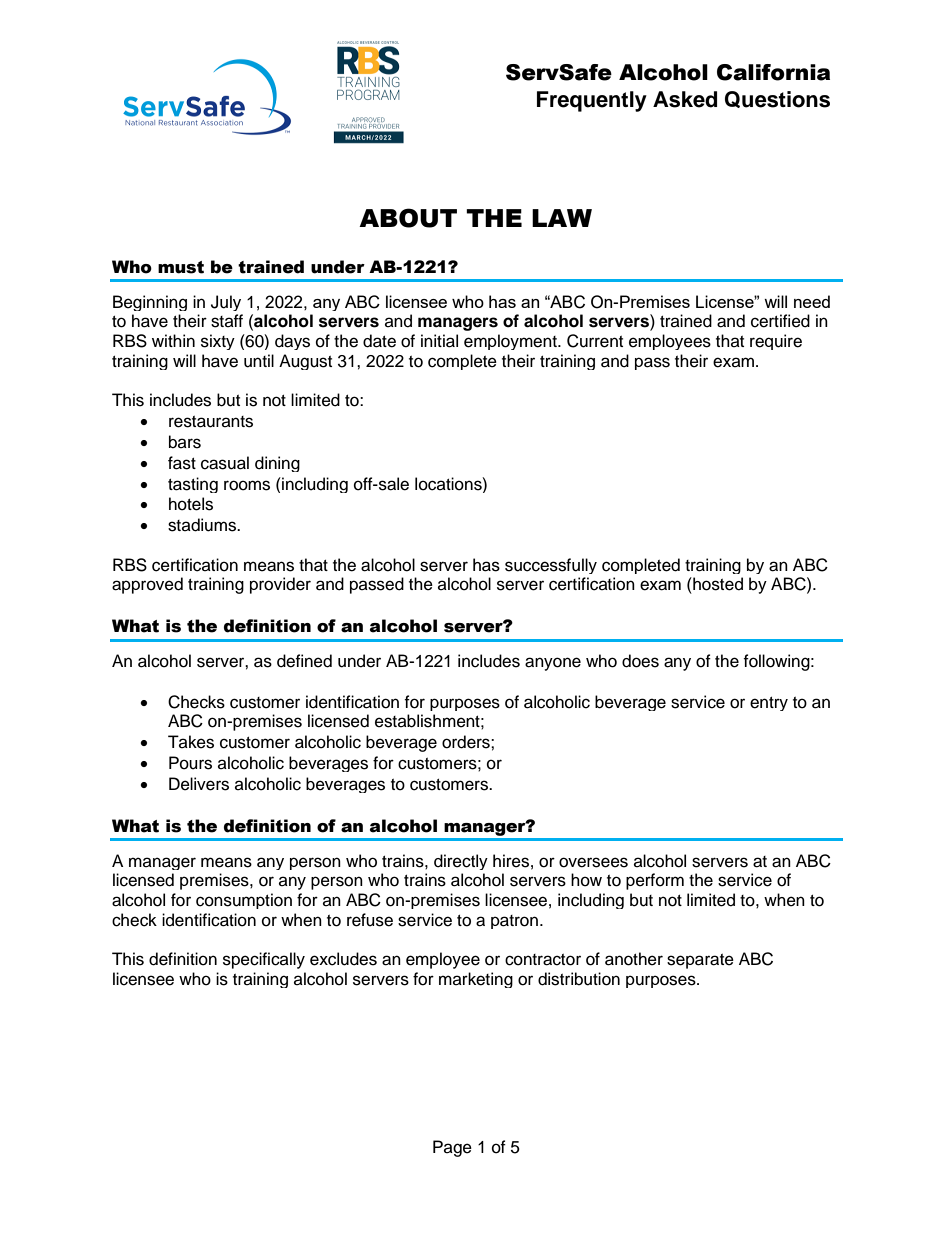 The image size is (952, 1233). I want to click on Questions, so click(777, 99).
